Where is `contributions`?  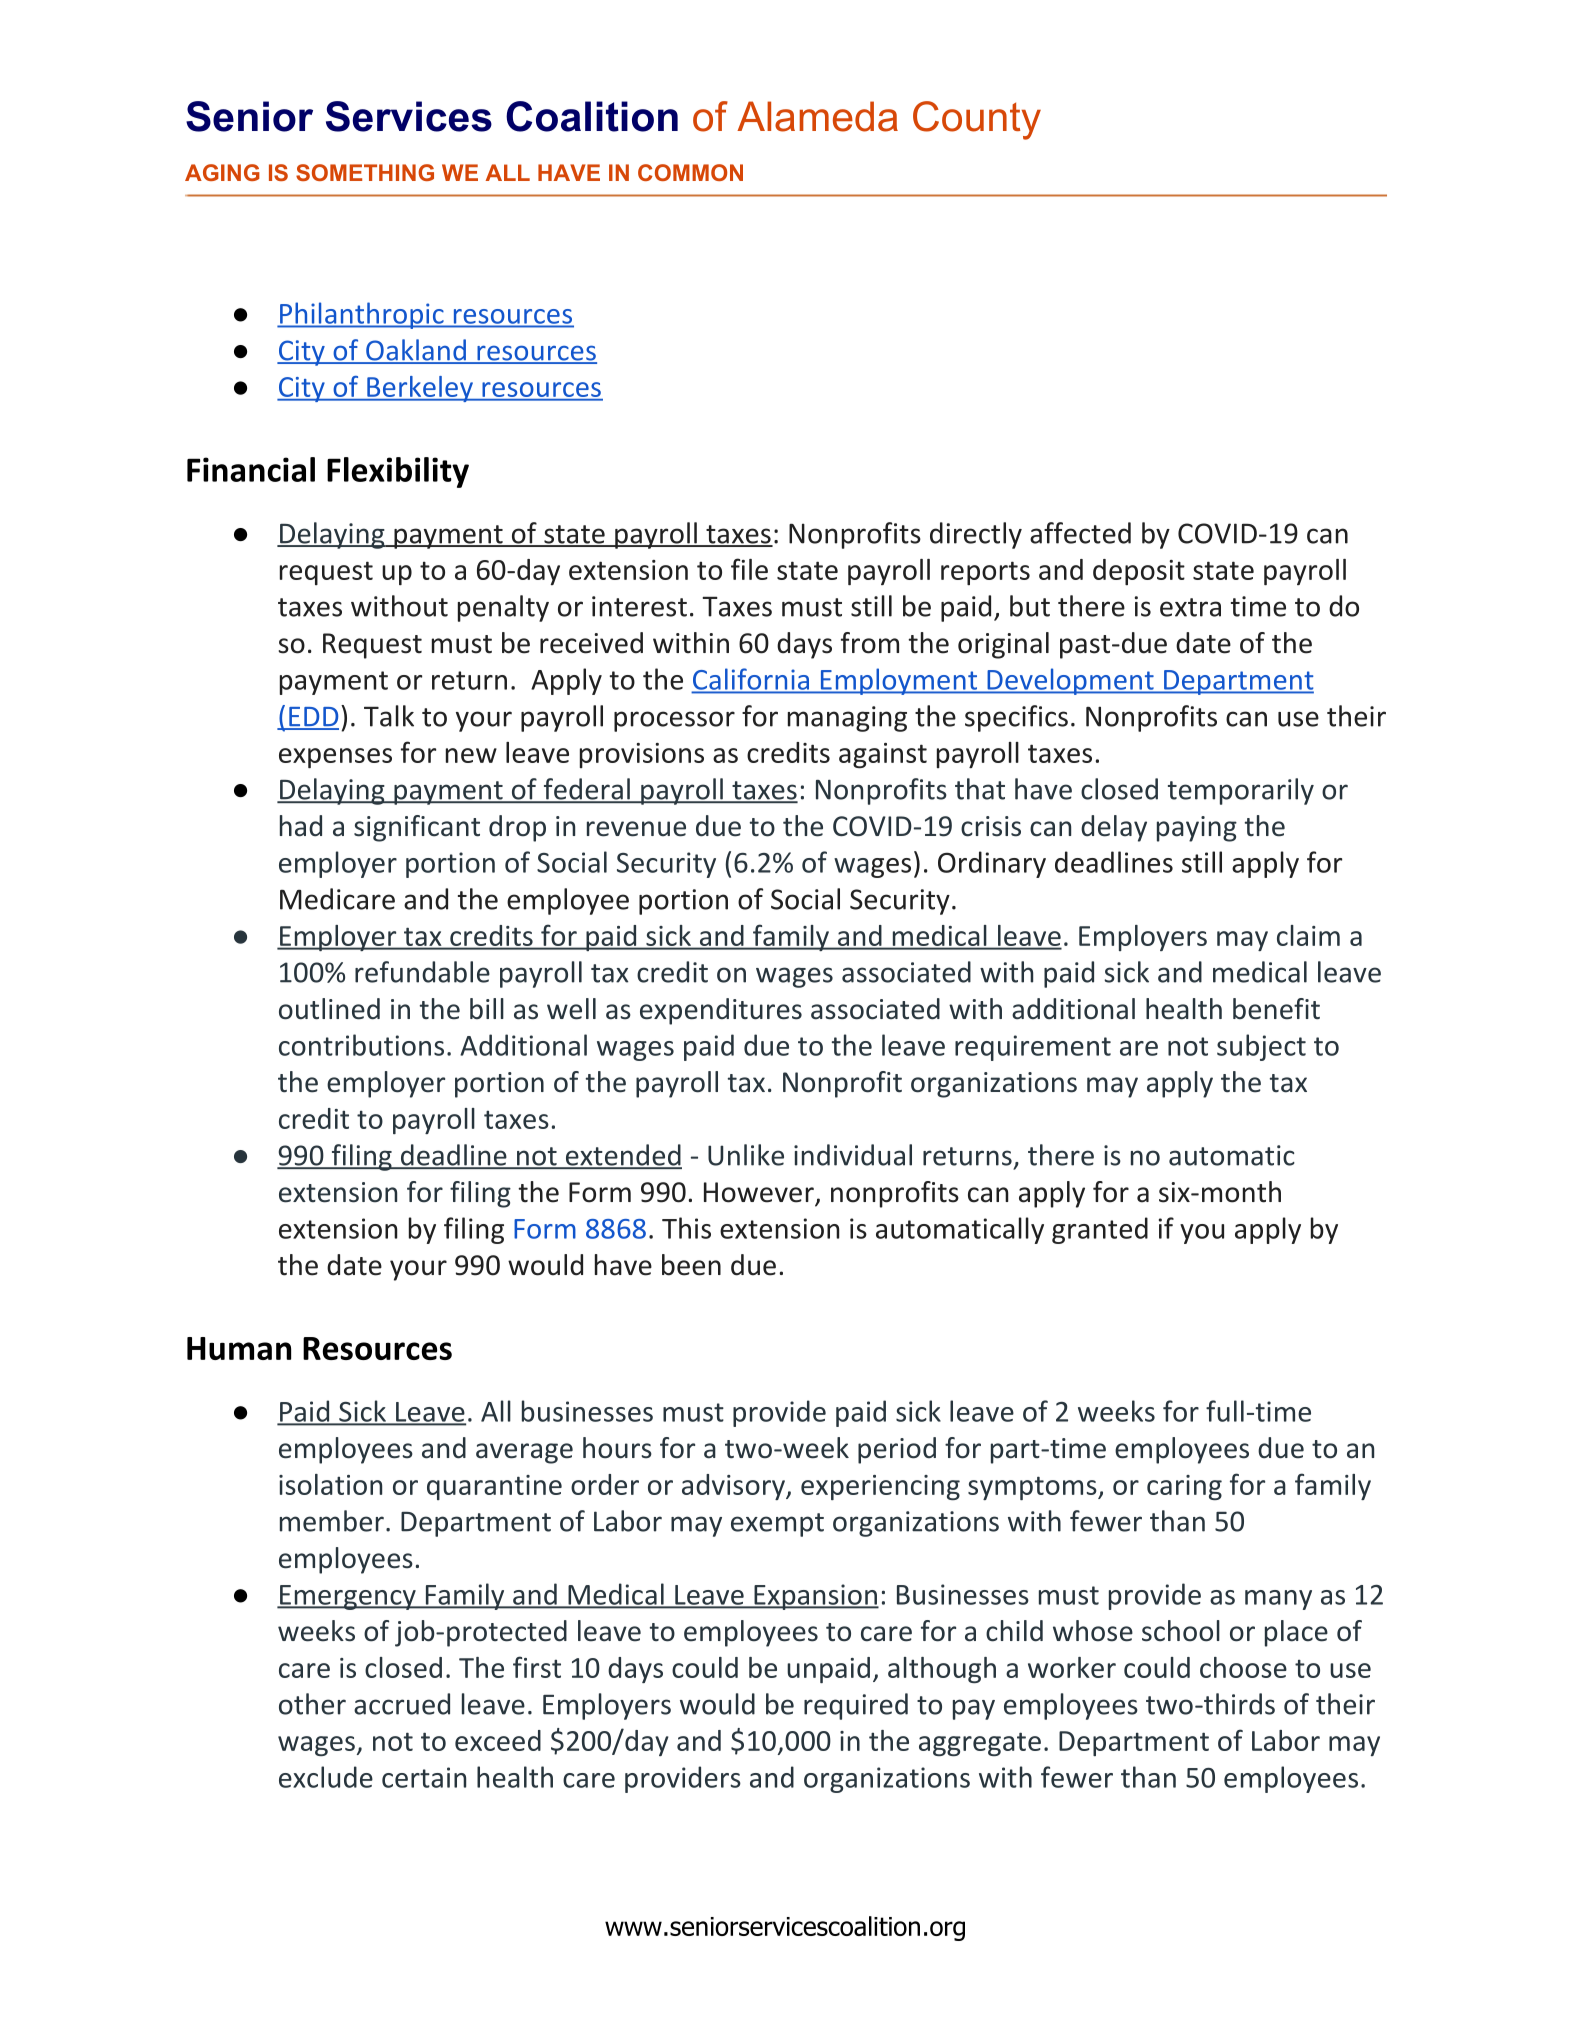 contributions is located at coordinates (361, 1045).
